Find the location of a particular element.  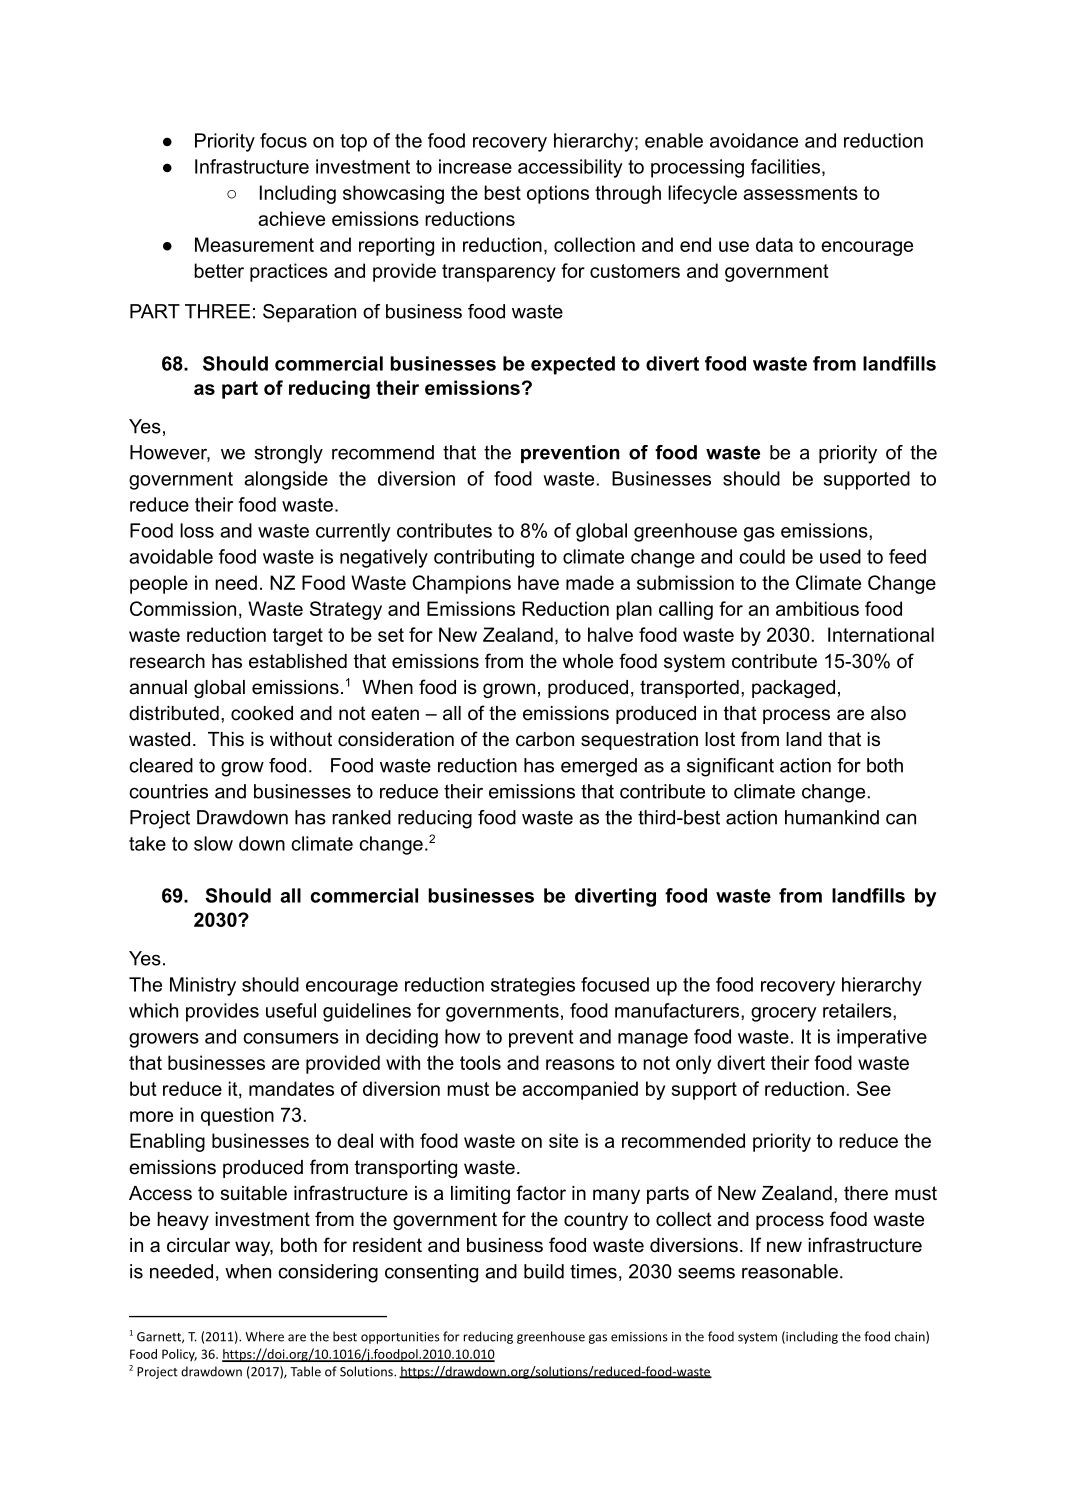

expected is located at coordinates (573, 365).
